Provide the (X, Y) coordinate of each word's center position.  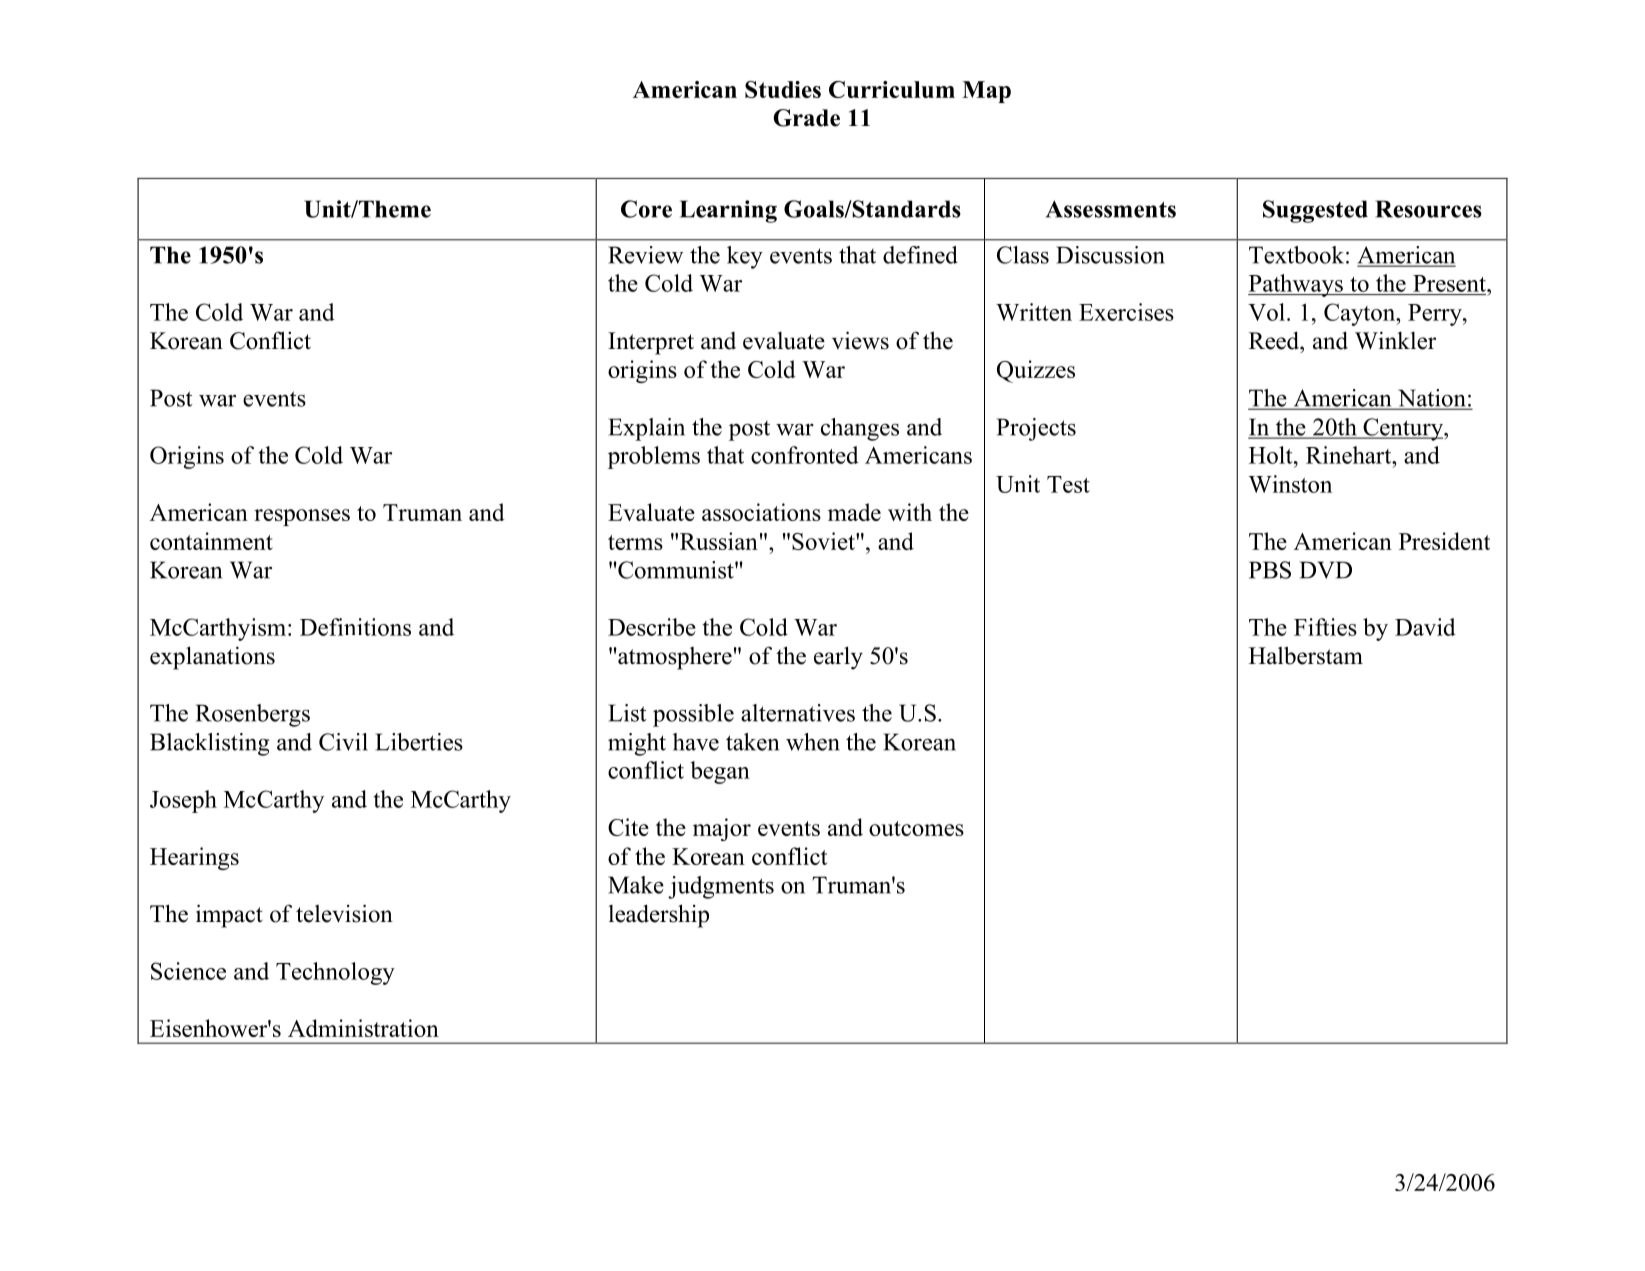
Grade (806, 118)
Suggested (1315, 211)
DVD (1326, 570)
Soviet (824, 541)
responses (302, 517)
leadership (659, 916)
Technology (335, 973)
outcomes (916, 828)
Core (646, 209)
